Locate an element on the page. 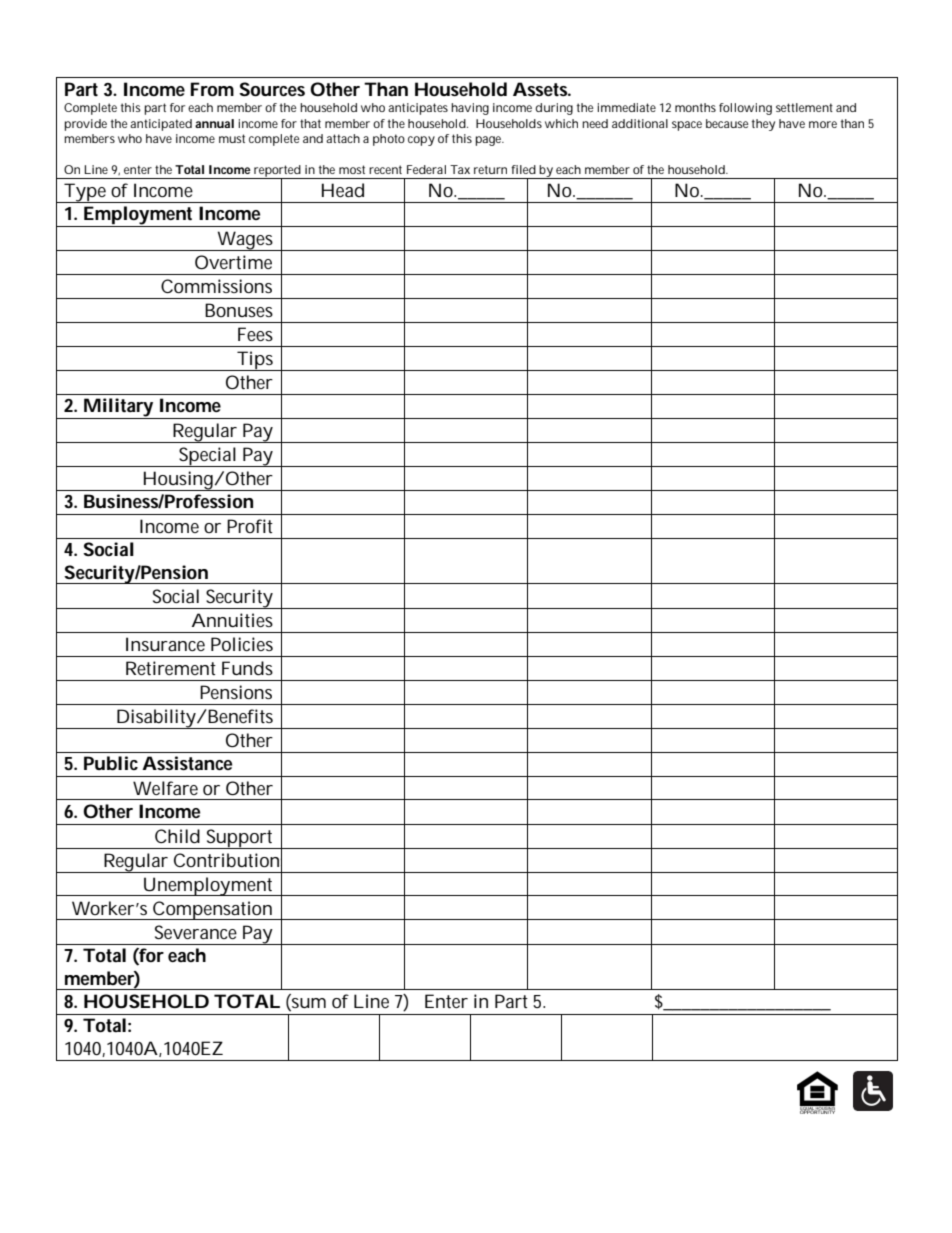 Image resolution: width=952 pixels, height=1233 pixels. Annuities is located at coordinates (232, 620).
